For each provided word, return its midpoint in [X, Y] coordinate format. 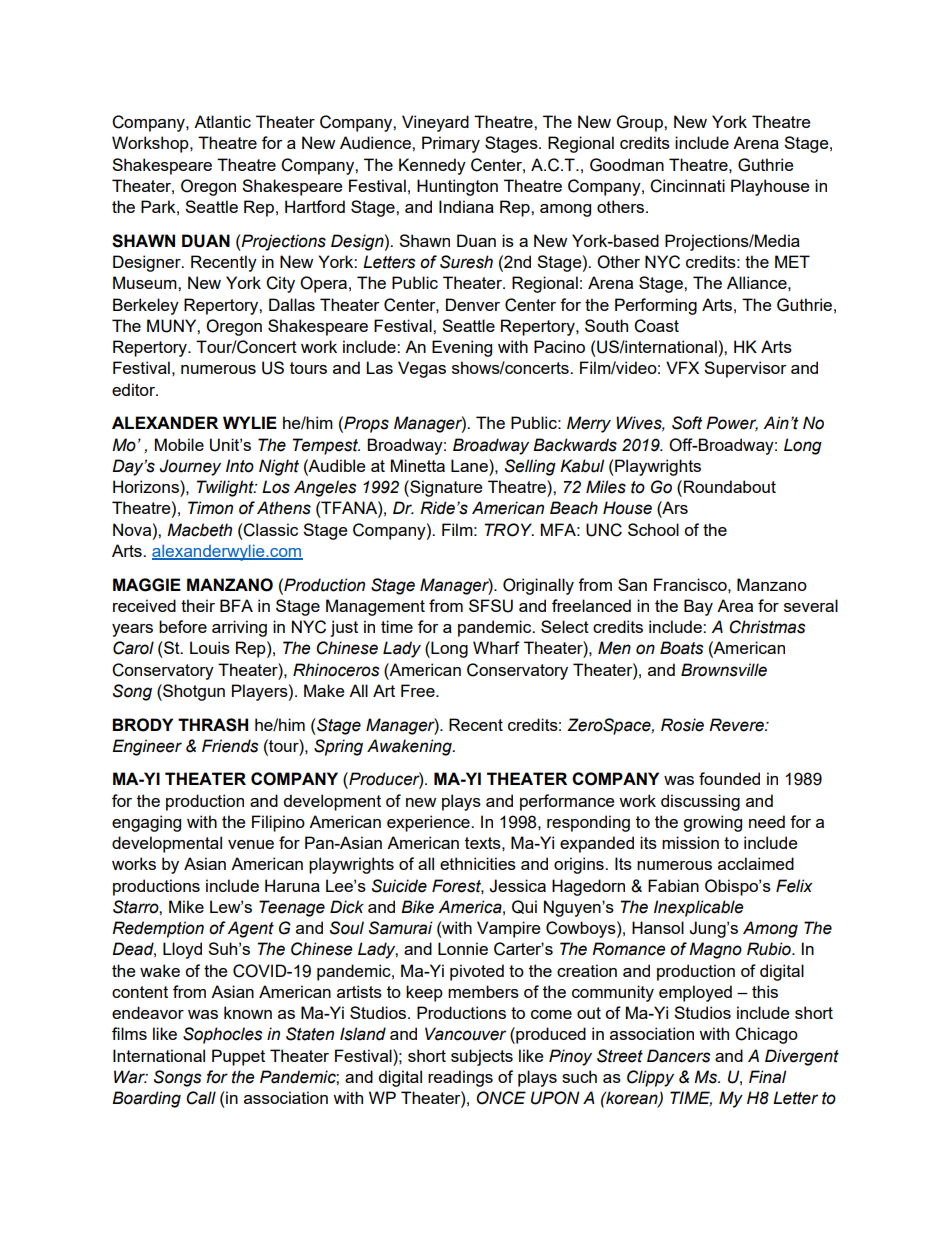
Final [767, 1077]
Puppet [238, 1057]
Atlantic [222, 121]
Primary [451, 144]
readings [460, 1078]
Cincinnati [687, 186]
